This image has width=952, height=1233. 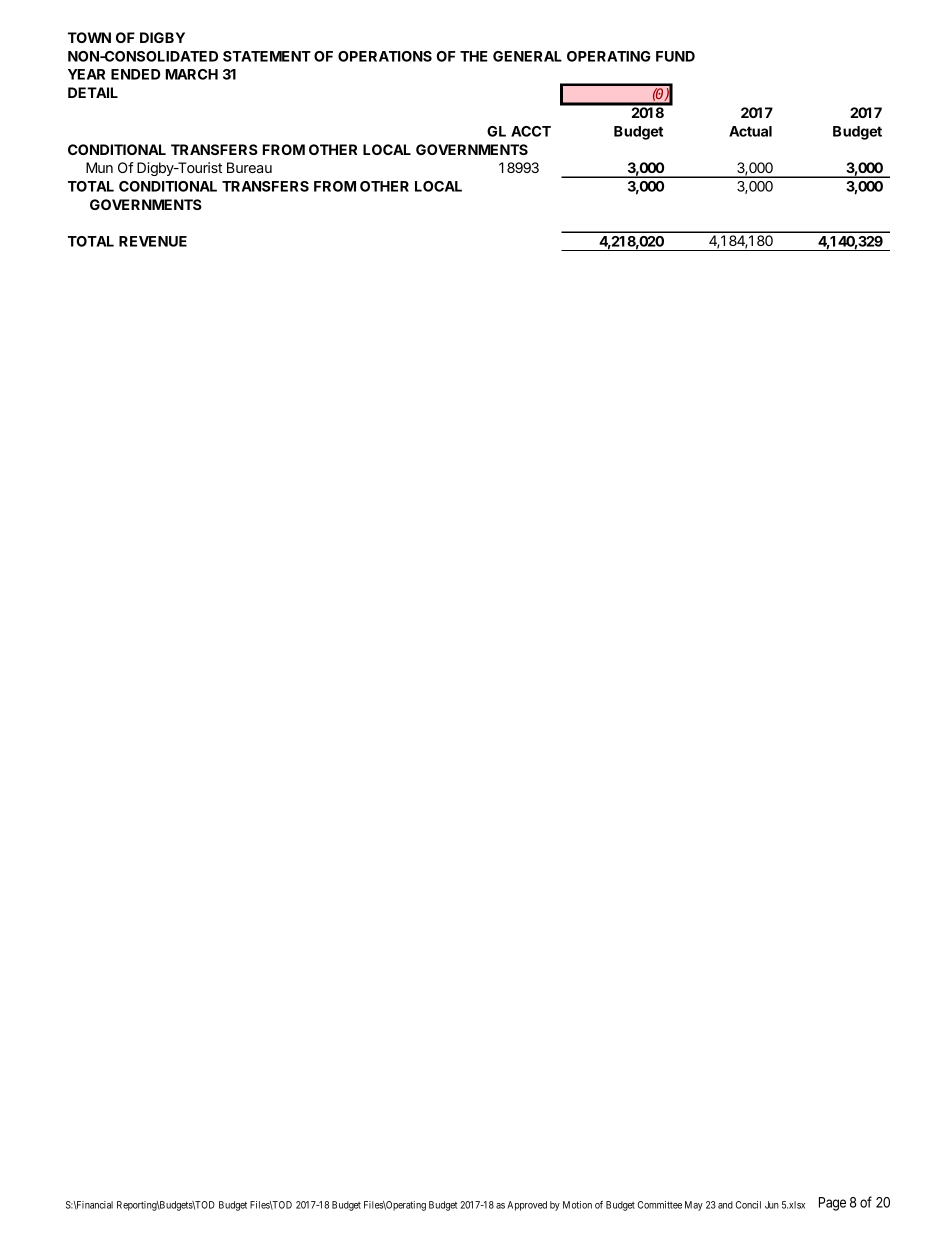 I want to click on FUND, so click(x=675, y=56).
